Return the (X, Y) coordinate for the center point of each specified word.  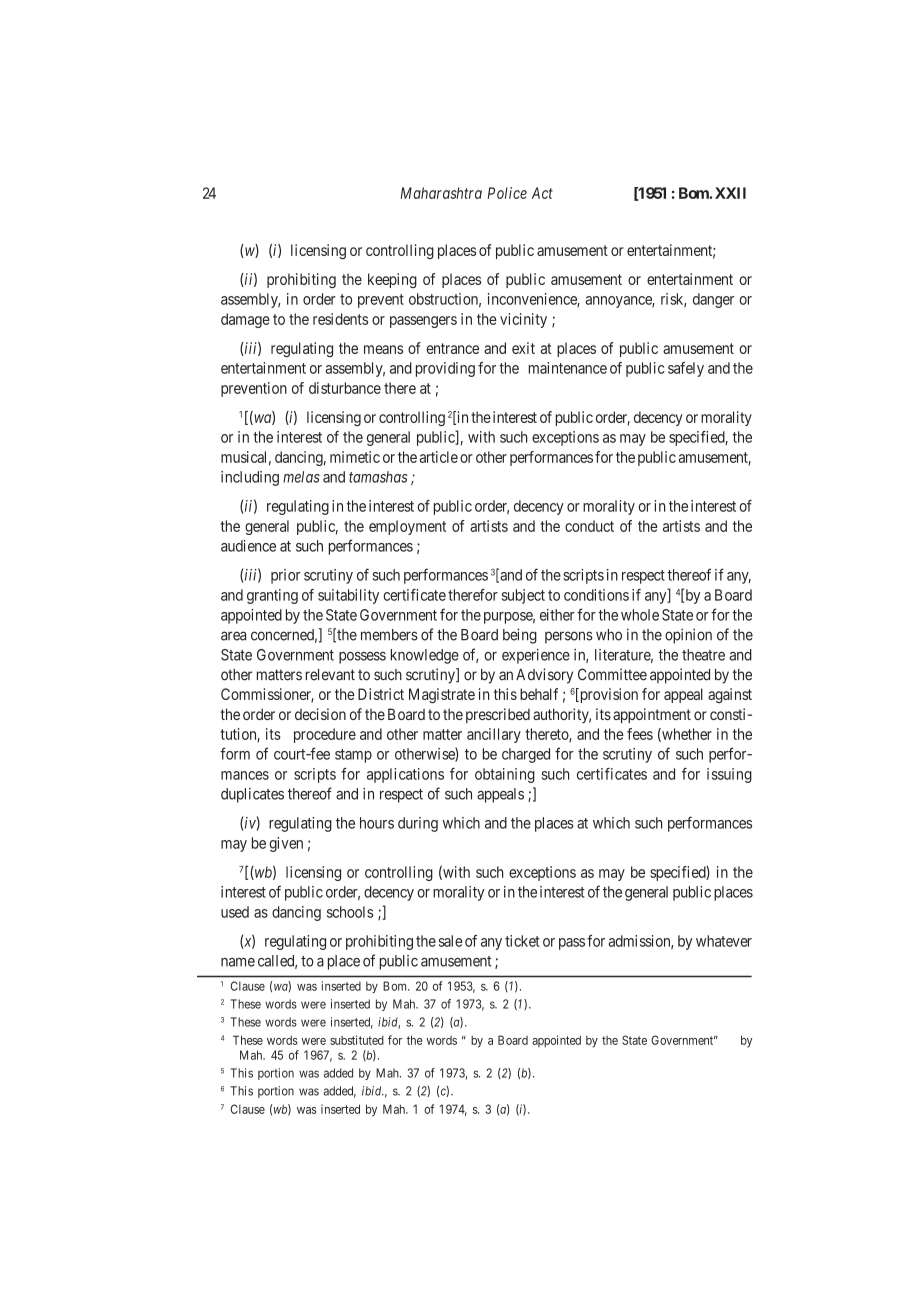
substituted (357, 1040)
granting (272, 596)
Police (507, 193)
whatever (724, 941)
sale (450, 941)
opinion (688, 636)
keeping (392, 280)
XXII (730, 193)
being (520, 636)
